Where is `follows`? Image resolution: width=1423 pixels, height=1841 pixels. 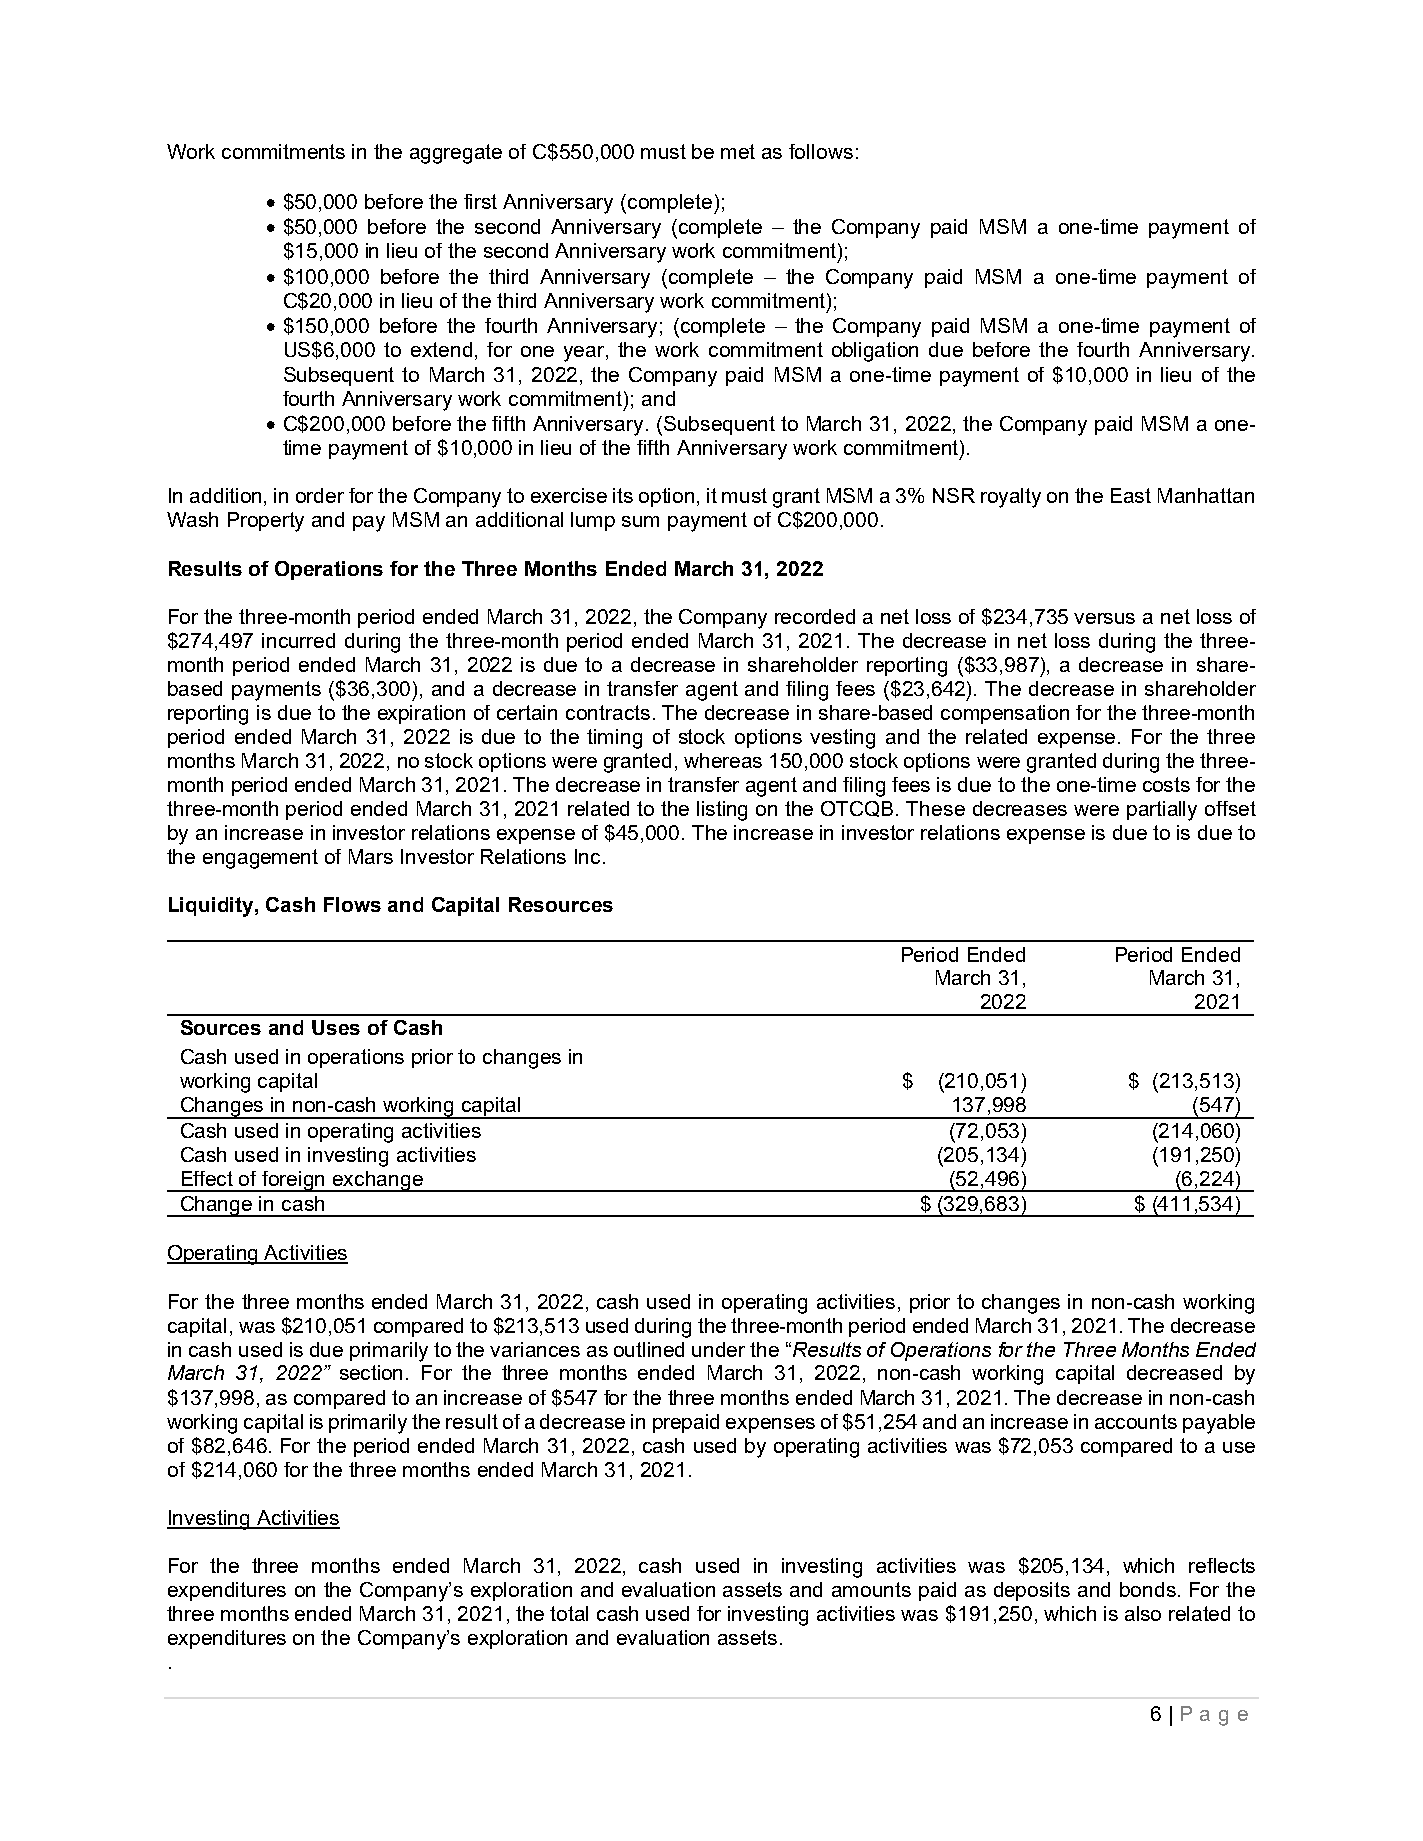 follows is located at coordinates (821, 151).
